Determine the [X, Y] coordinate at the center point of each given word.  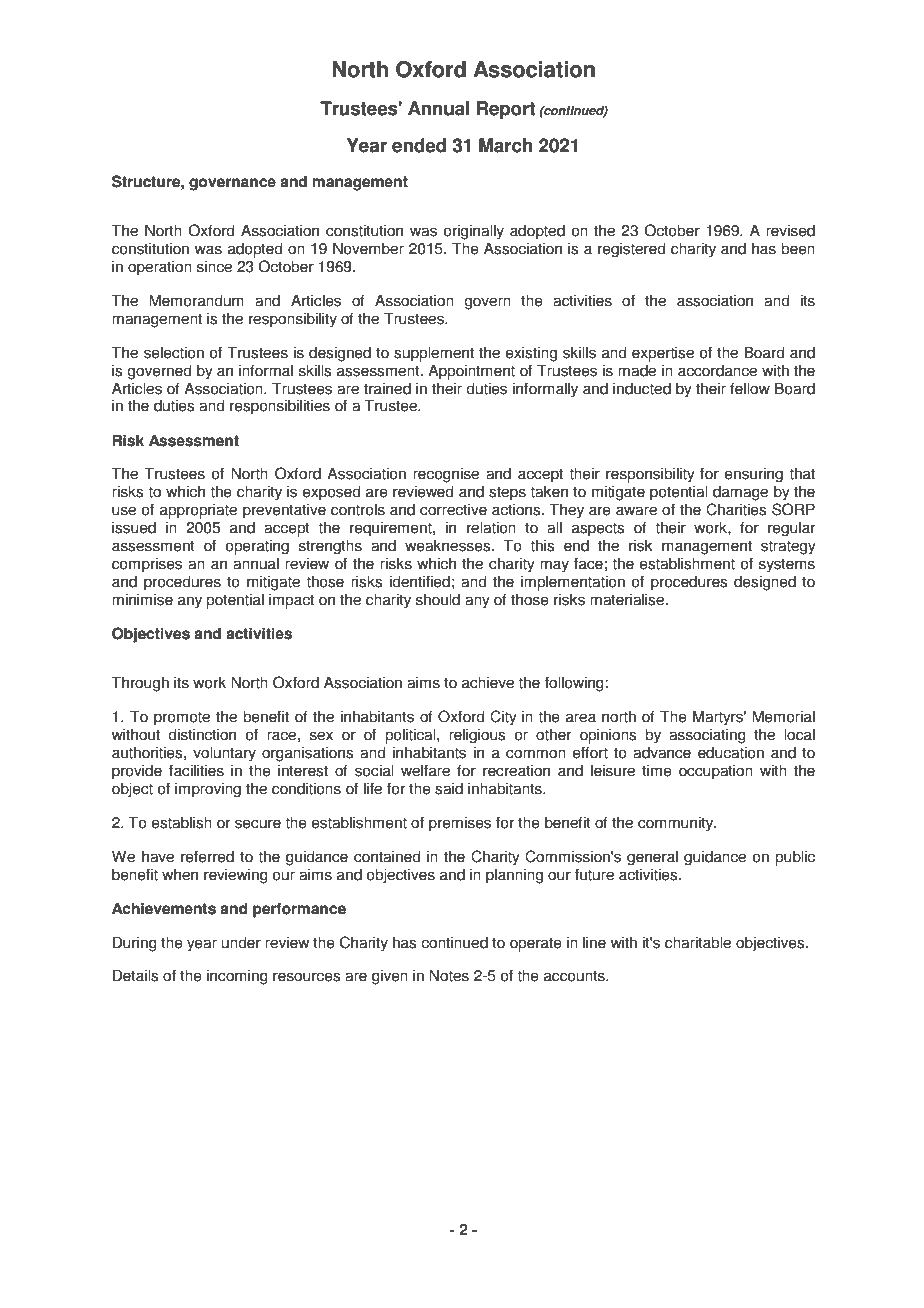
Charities [736, 509]
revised [790, 230]
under [241, 942]
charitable [698, 942]
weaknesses [449, 545]
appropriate [198, 511]
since [214, 266]
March [506, 145]
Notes [449, 975]
